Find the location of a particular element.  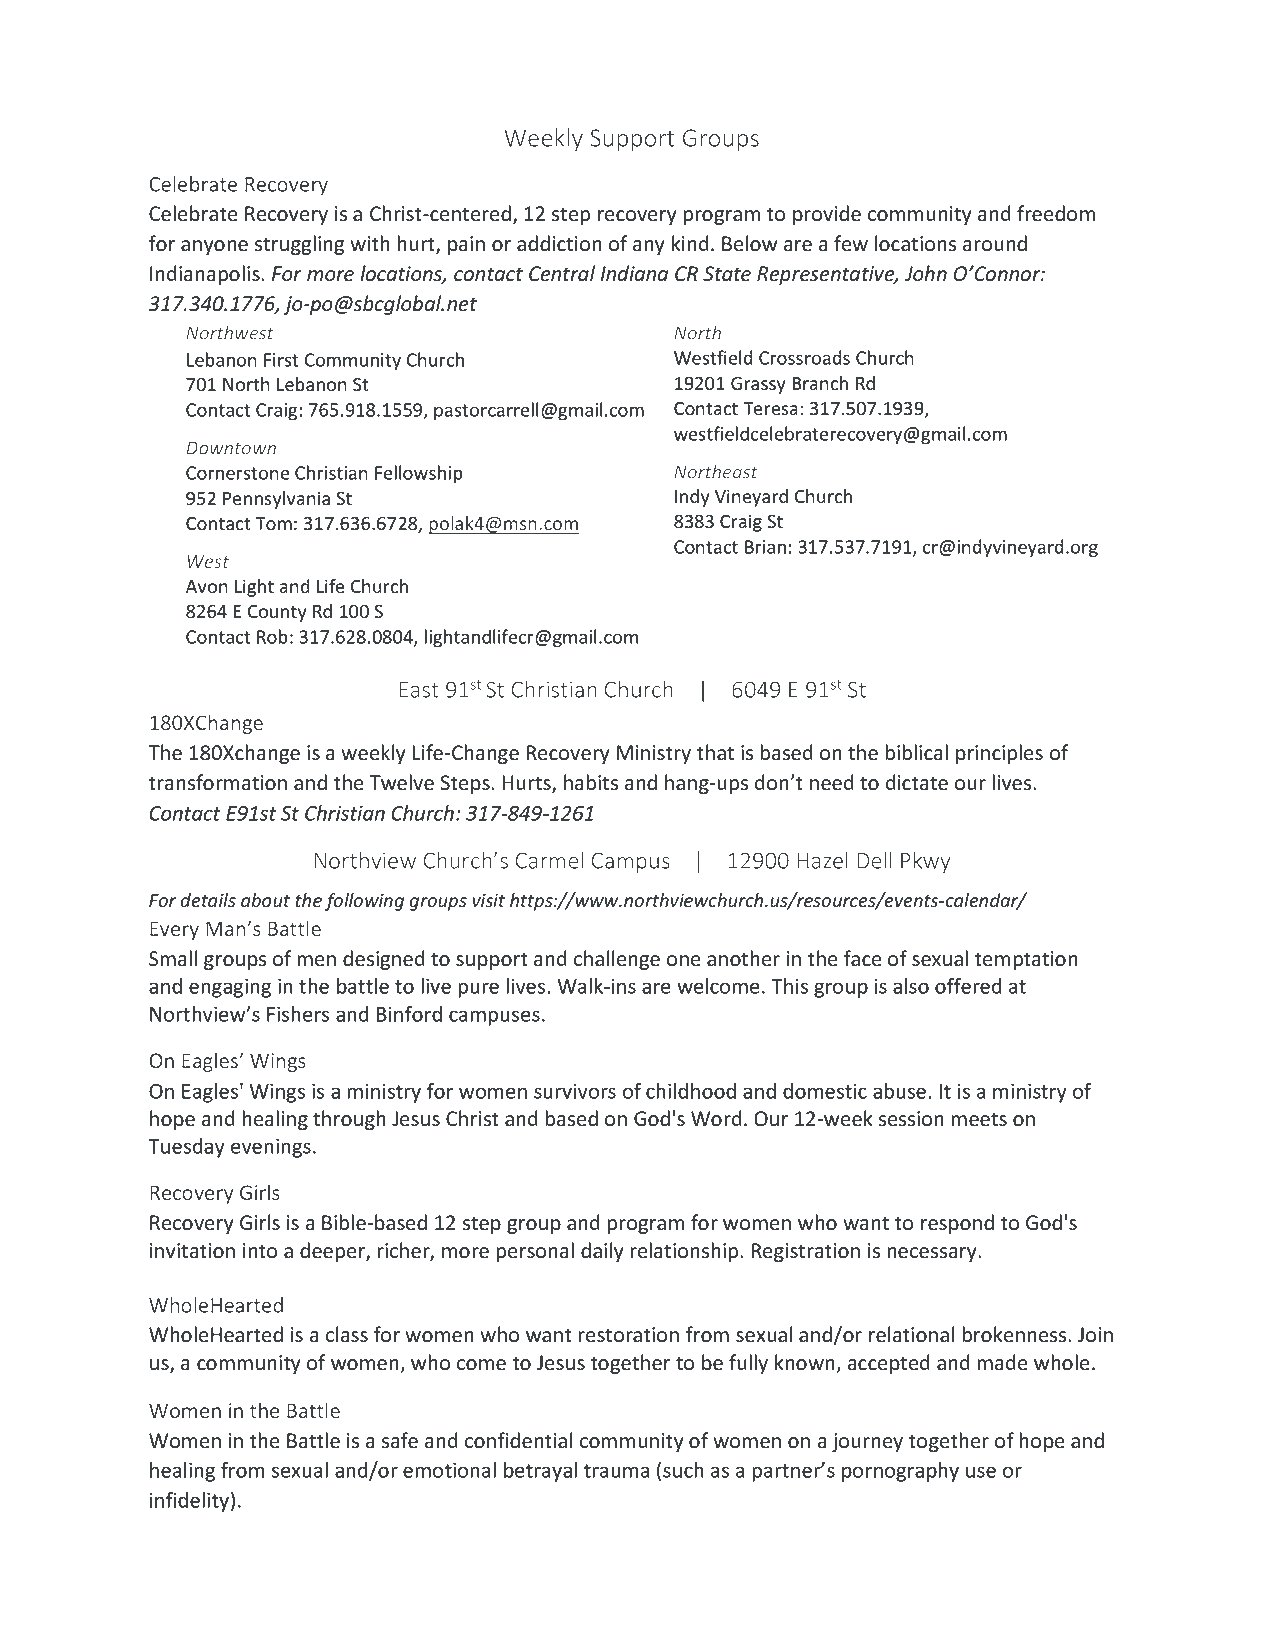

pornography is located at coordinates (900, 1472).
